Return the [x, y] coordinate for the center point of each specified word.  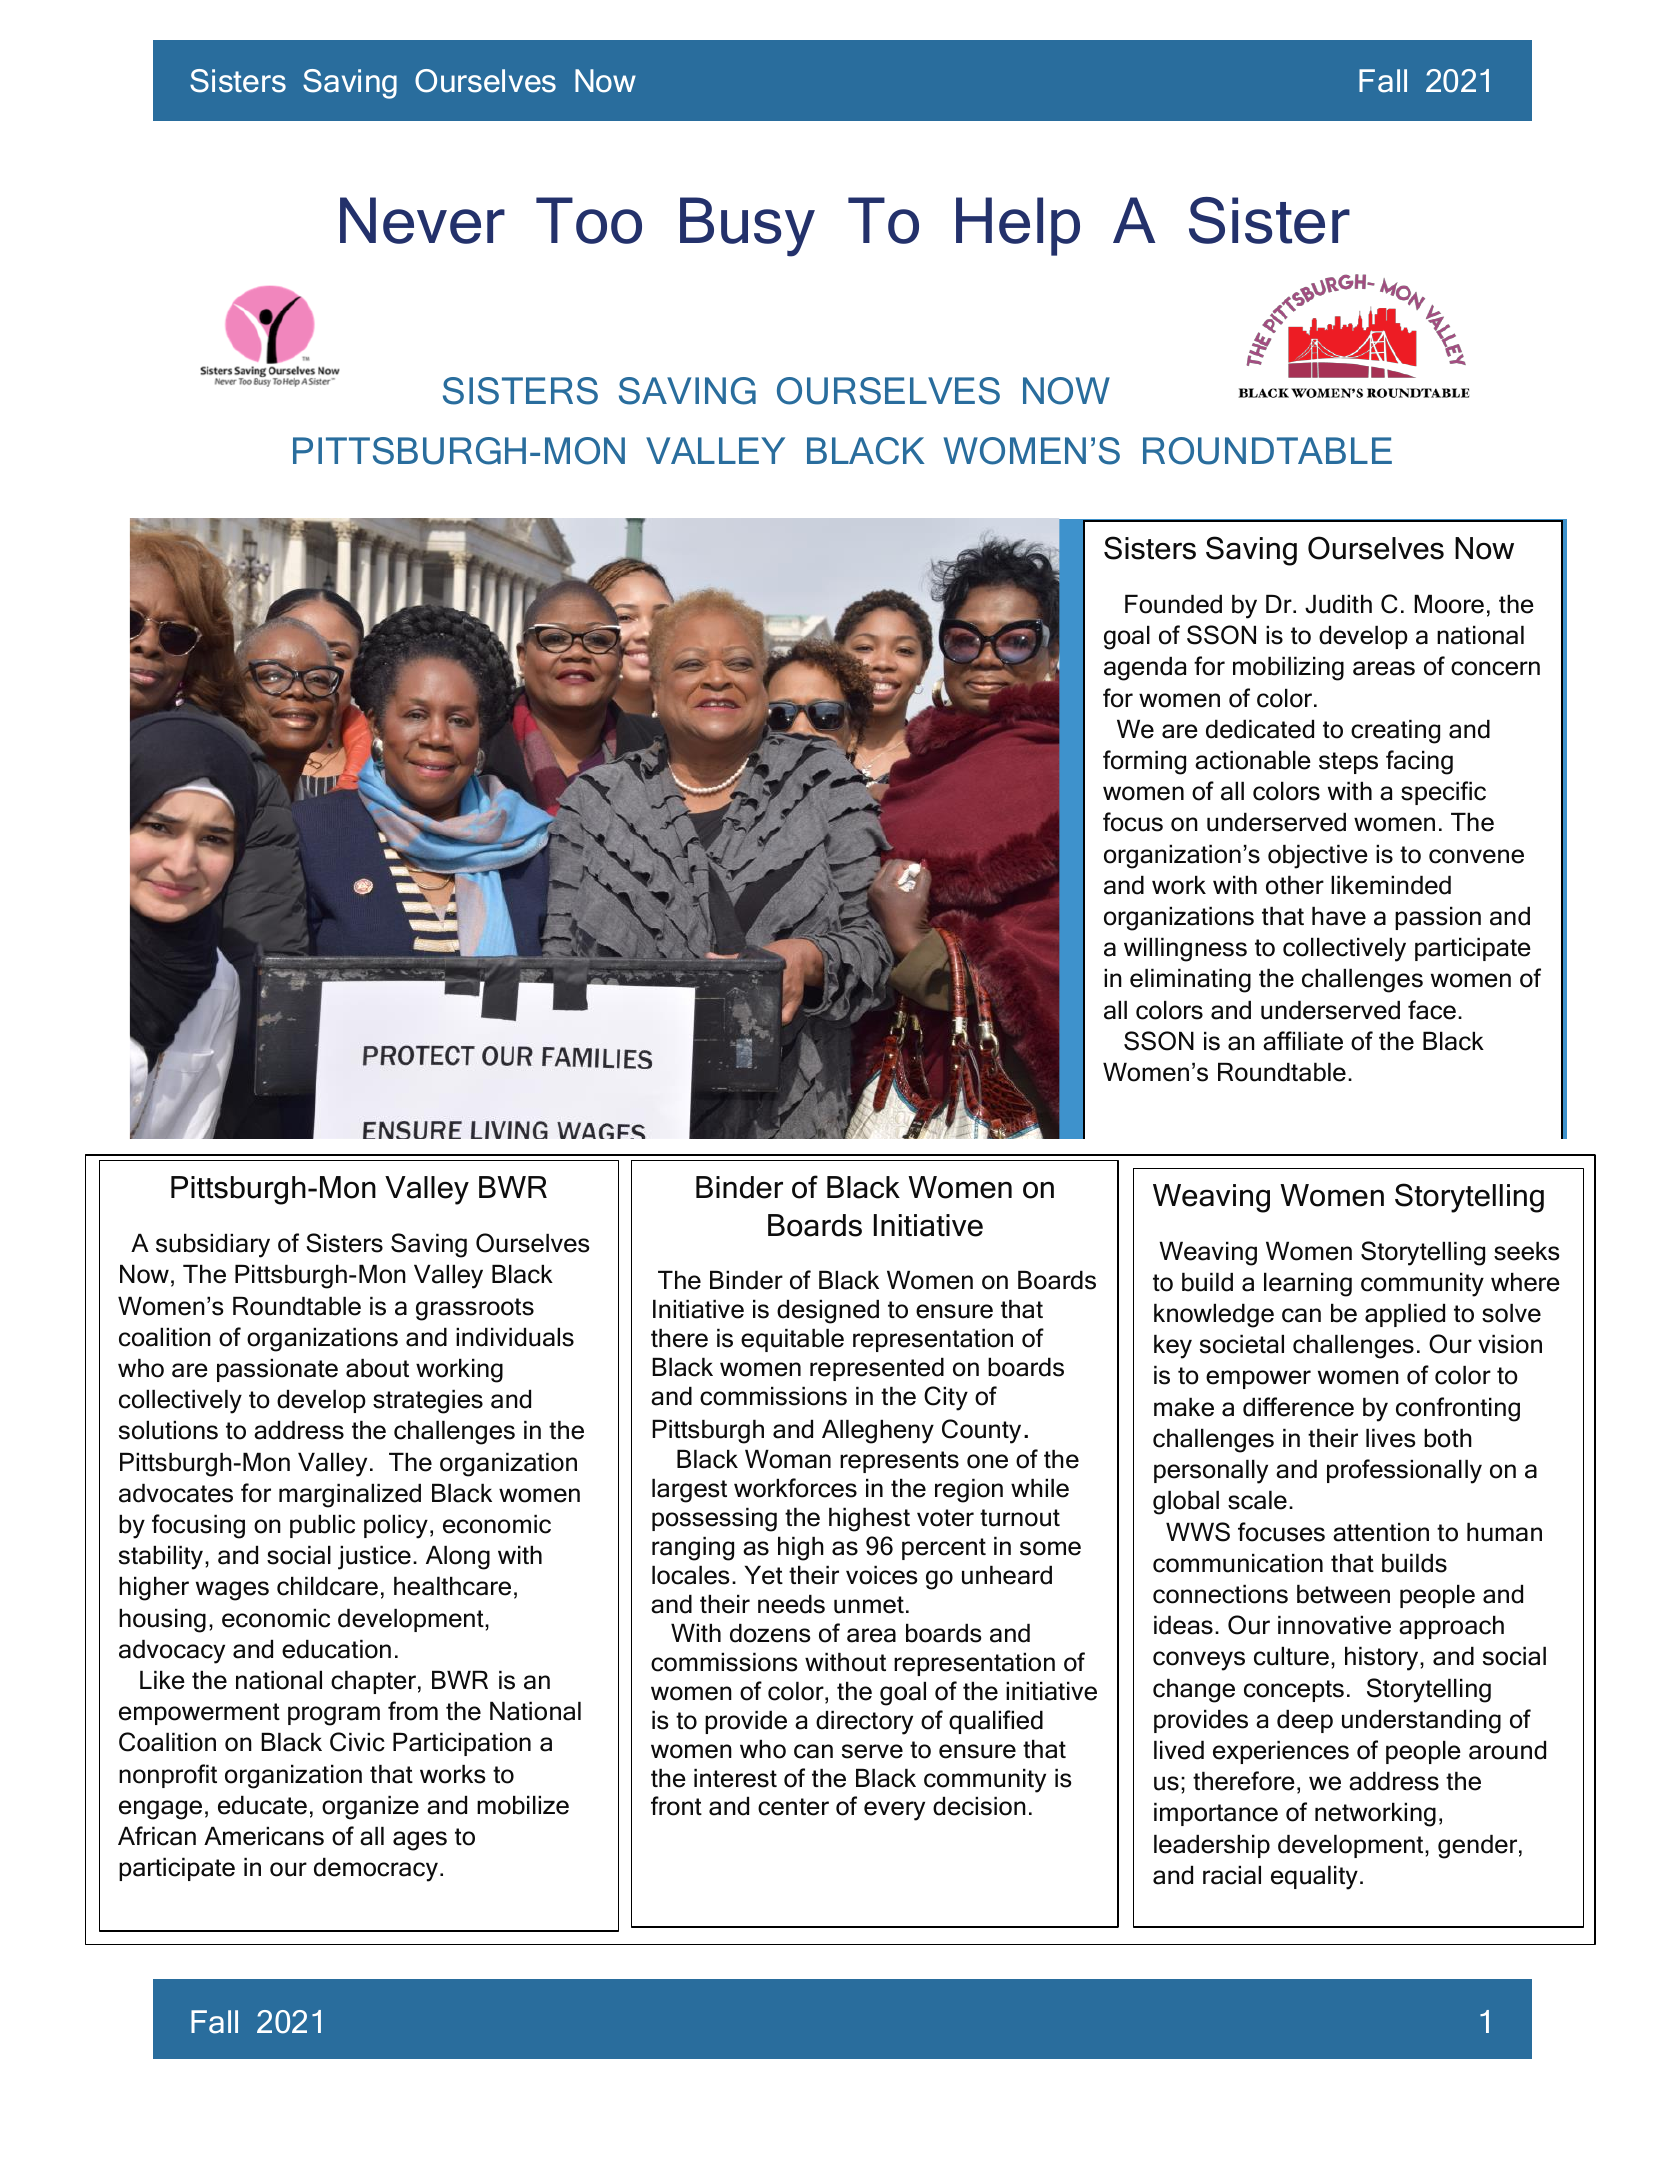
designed [828, 1311]
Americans [264, 1836]
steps [1348, 763]
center [793, 1807]
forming [1144, 762]
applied [1405, 1315]
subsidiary [213, 1245]
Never [422, 220]
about [377, 1368]
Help [1018, 226]
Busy [747, 227]
